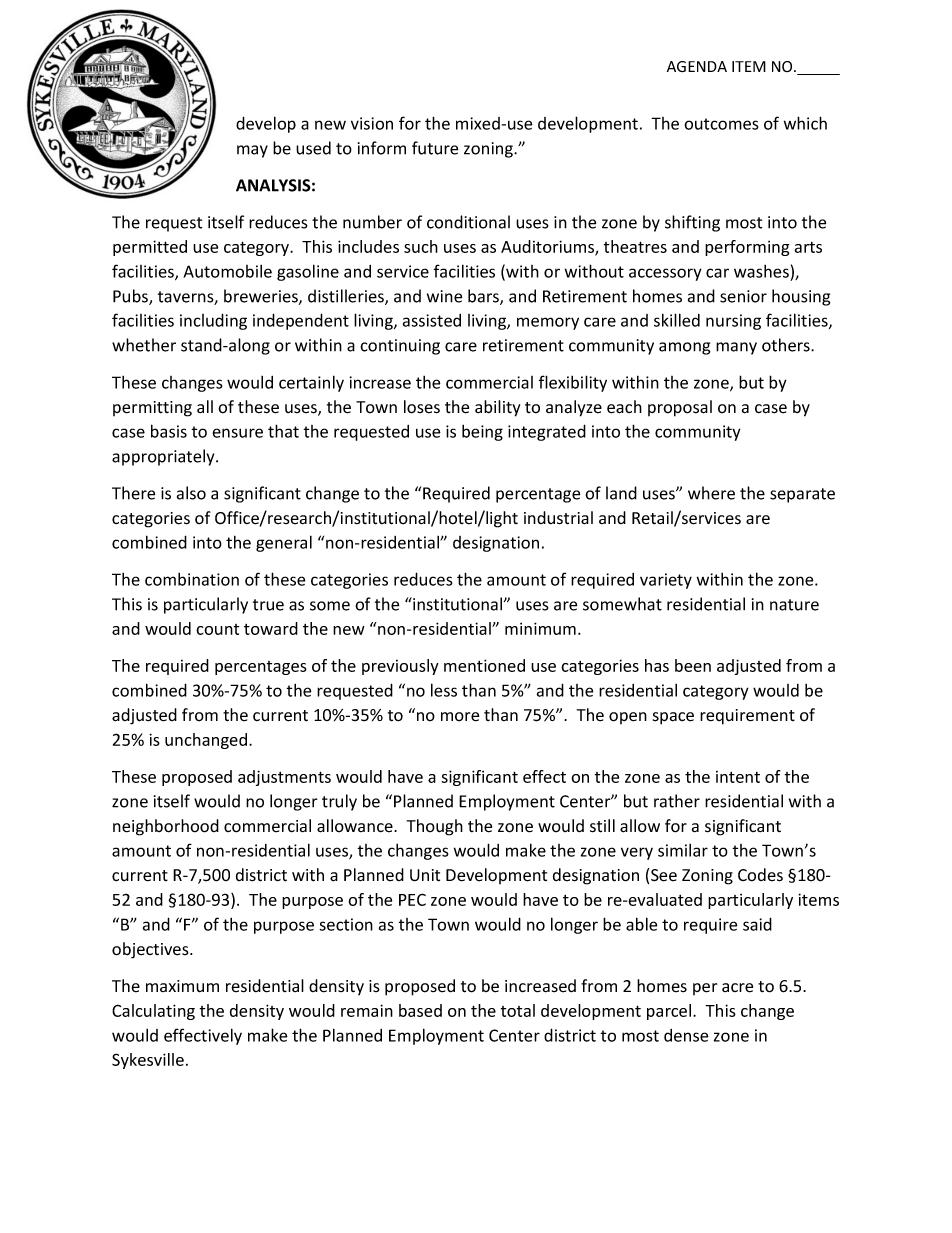 The height and width of the document is (1233, 952). What do you see at coordinates (182, 986) in the document?
I see `maximum` at bounding box center [182, 986].
